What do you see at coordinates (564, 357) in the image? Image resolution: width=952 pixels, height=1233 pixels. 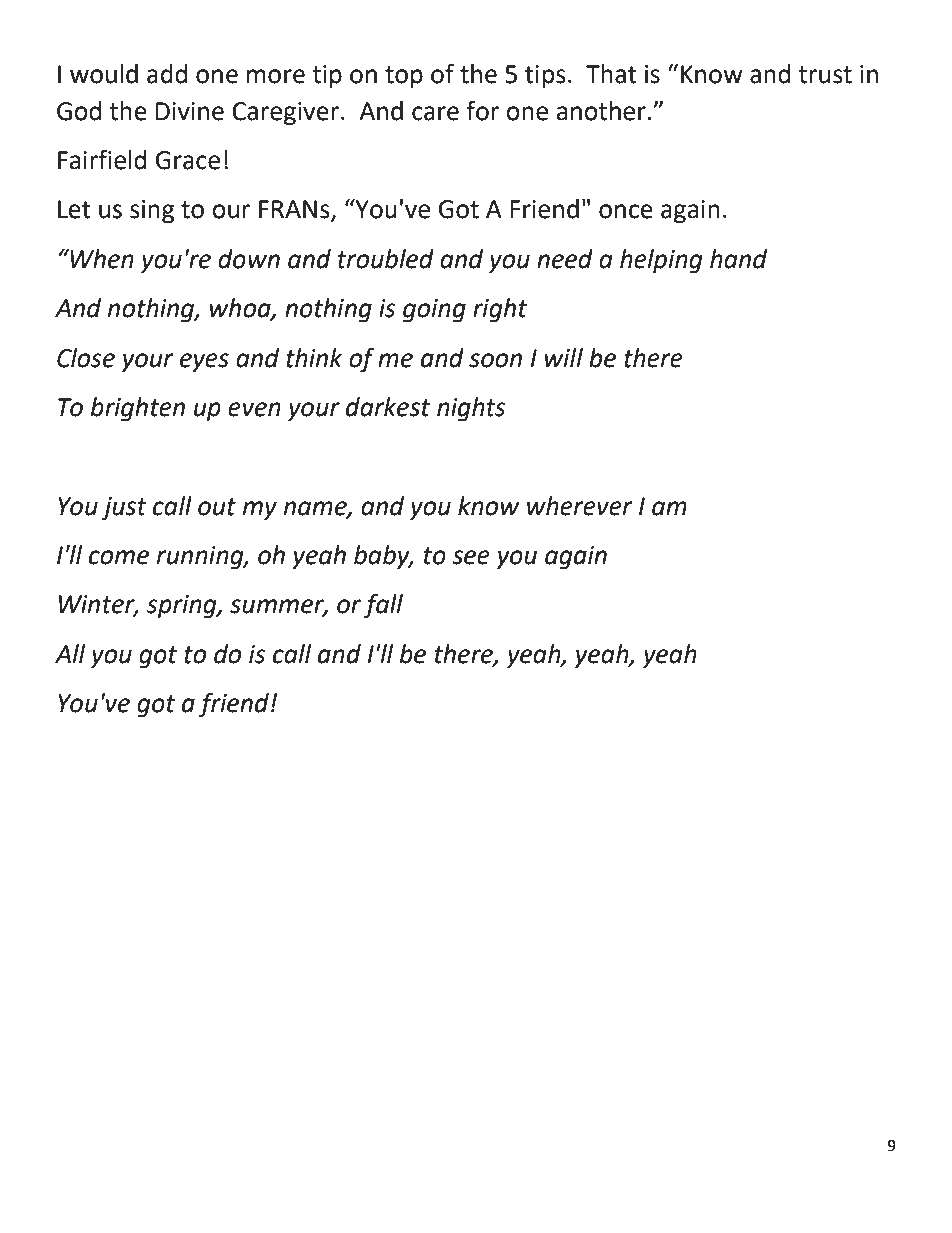 I see `will` at bounding box center [564, 357].
